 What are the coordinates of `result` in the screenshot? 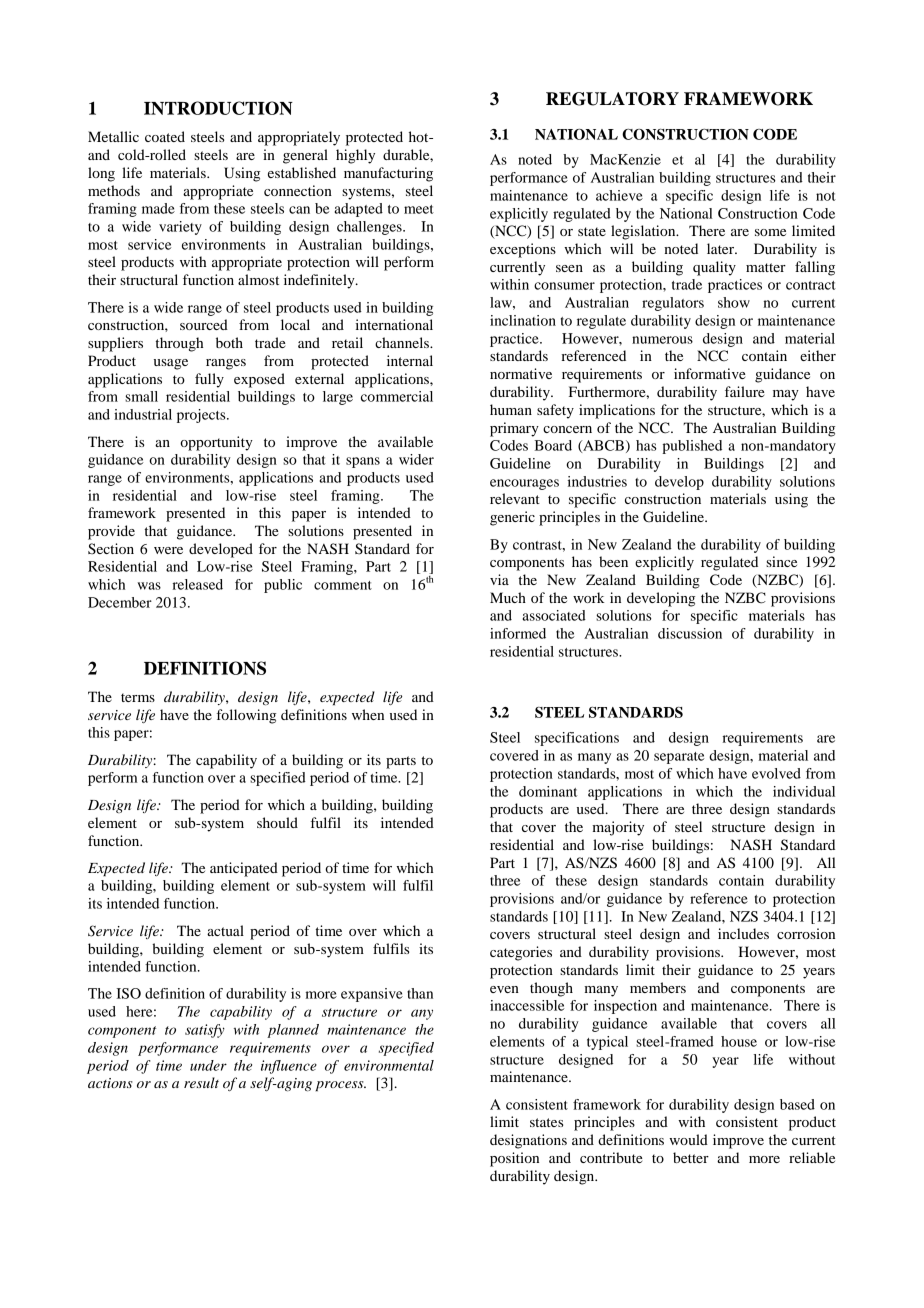 It's located at (201, 1082).
